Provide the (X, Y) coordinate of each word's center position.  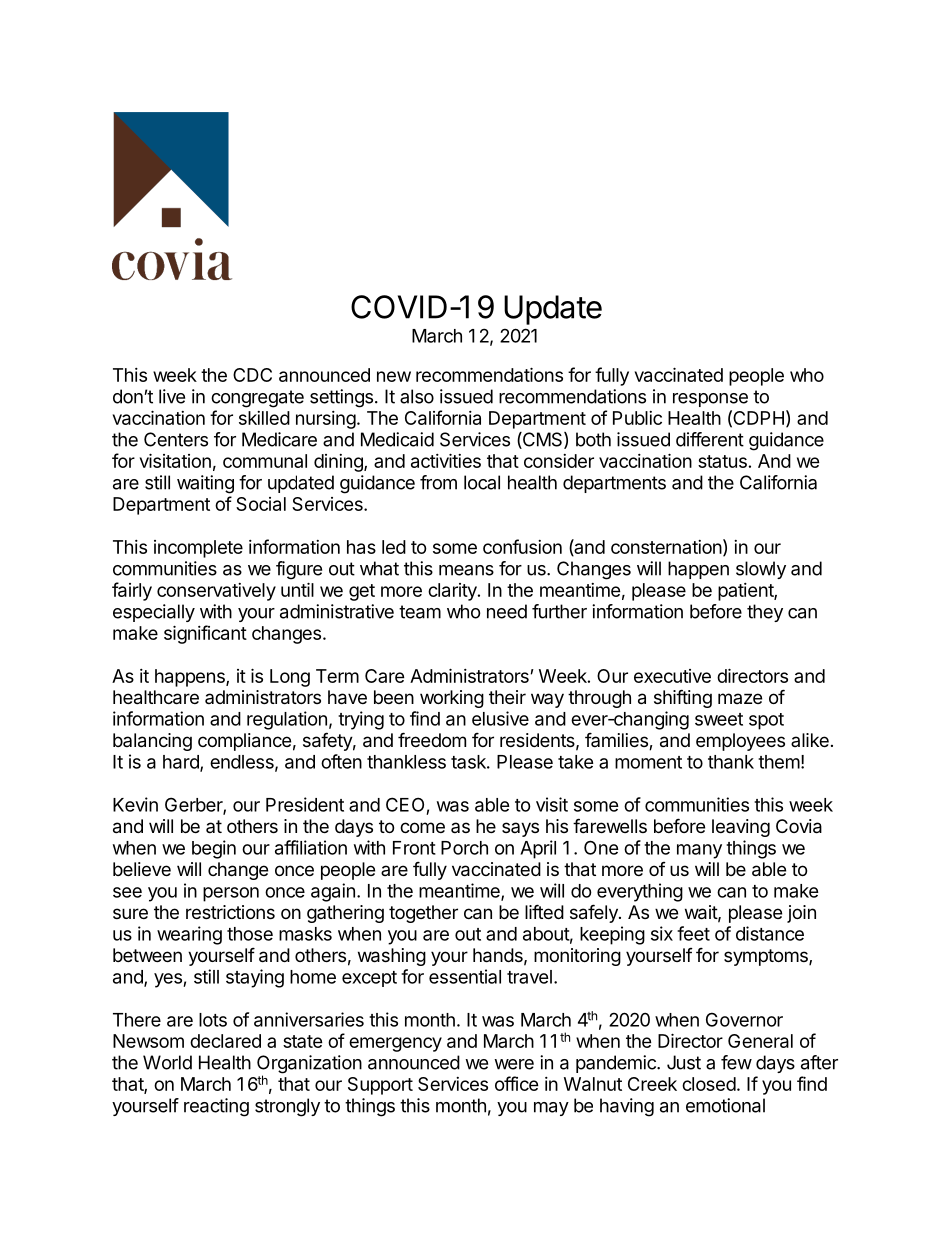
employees (740, 742)
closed (709, 1084)
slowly (761, 570)
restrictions (230, 912)
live (172, 396)
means (466, 570)
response (710, 400)
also (417, 396)
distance (770, 933)
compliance (244, 742)
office (517, 1083)
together (423, 914)
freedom (432, 739)
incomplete (198, 549)
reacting (216, 1107)
